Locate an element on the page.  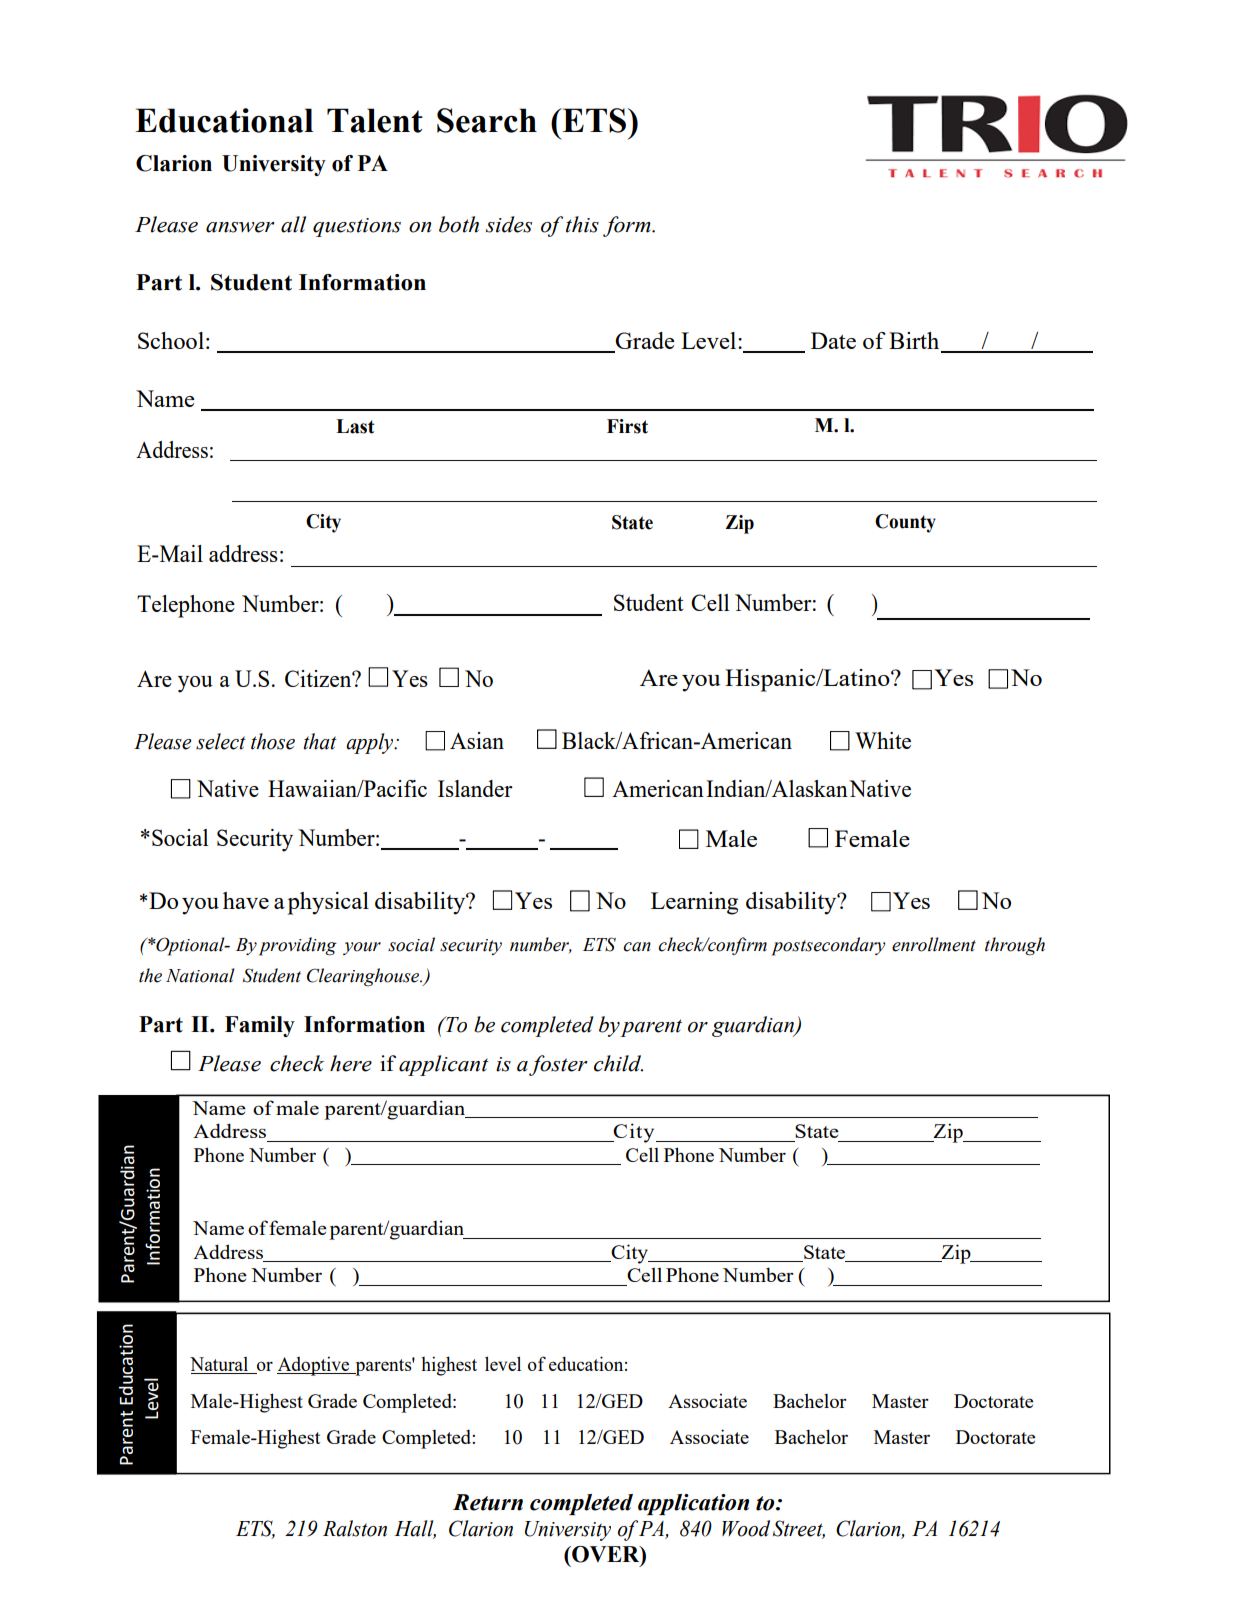
Natural is located at coordinates (220, 1365).
